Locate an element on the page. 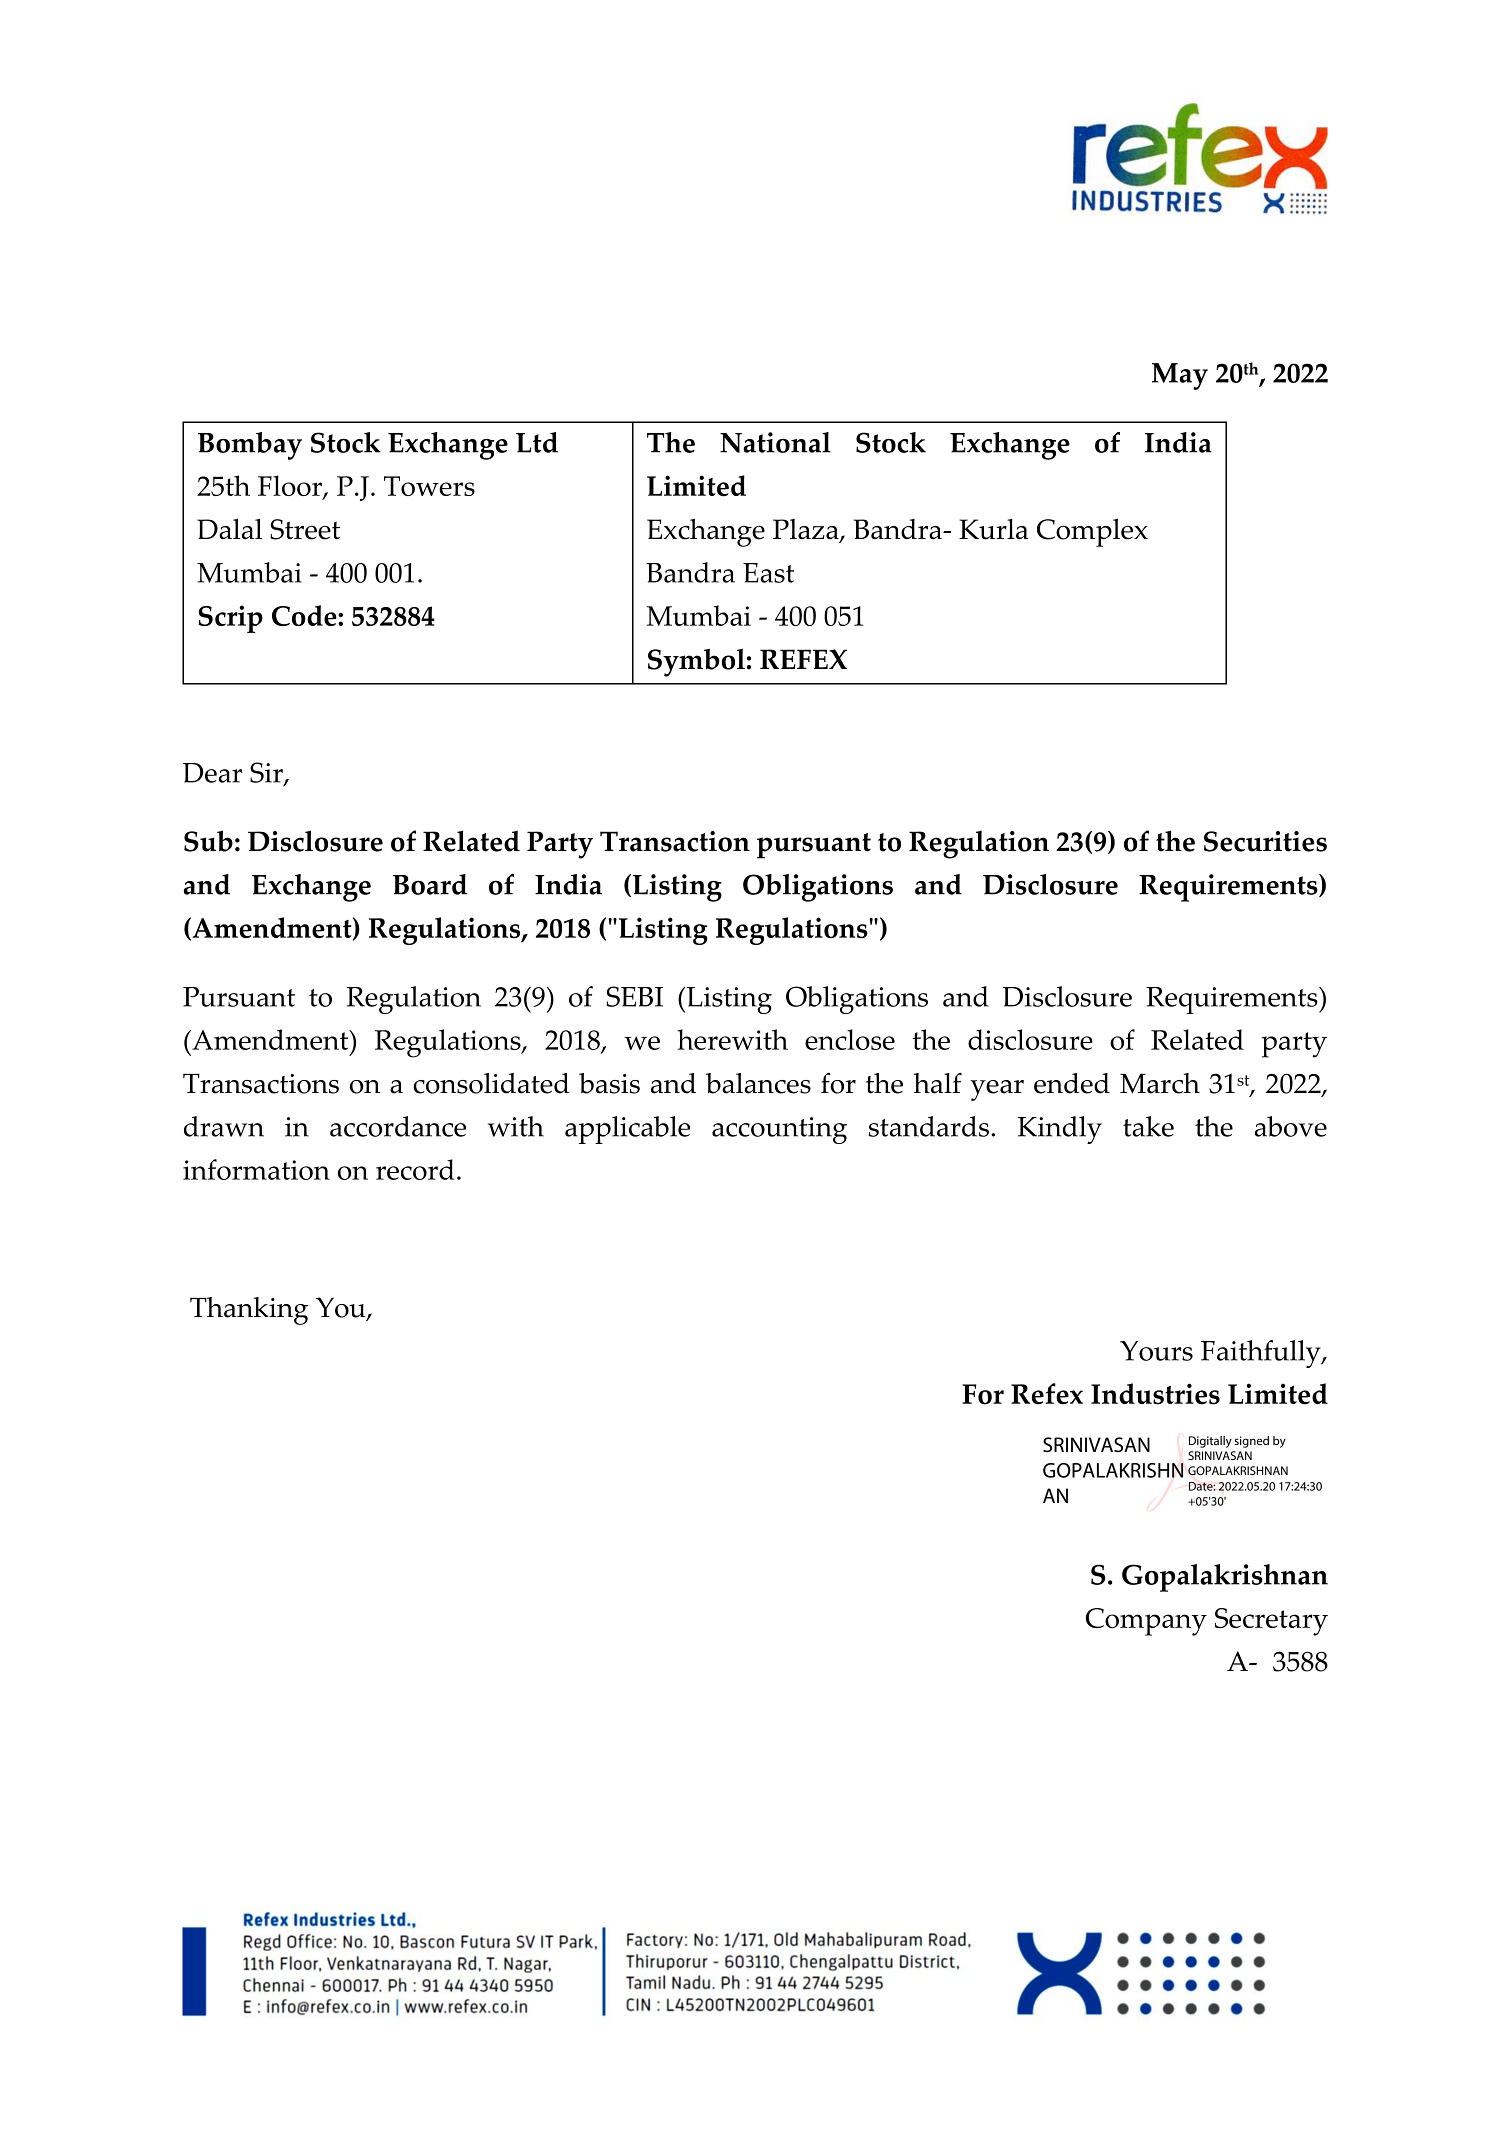 The image size is (1511, 2137). Bombay is located at coordinates (250, 446).
